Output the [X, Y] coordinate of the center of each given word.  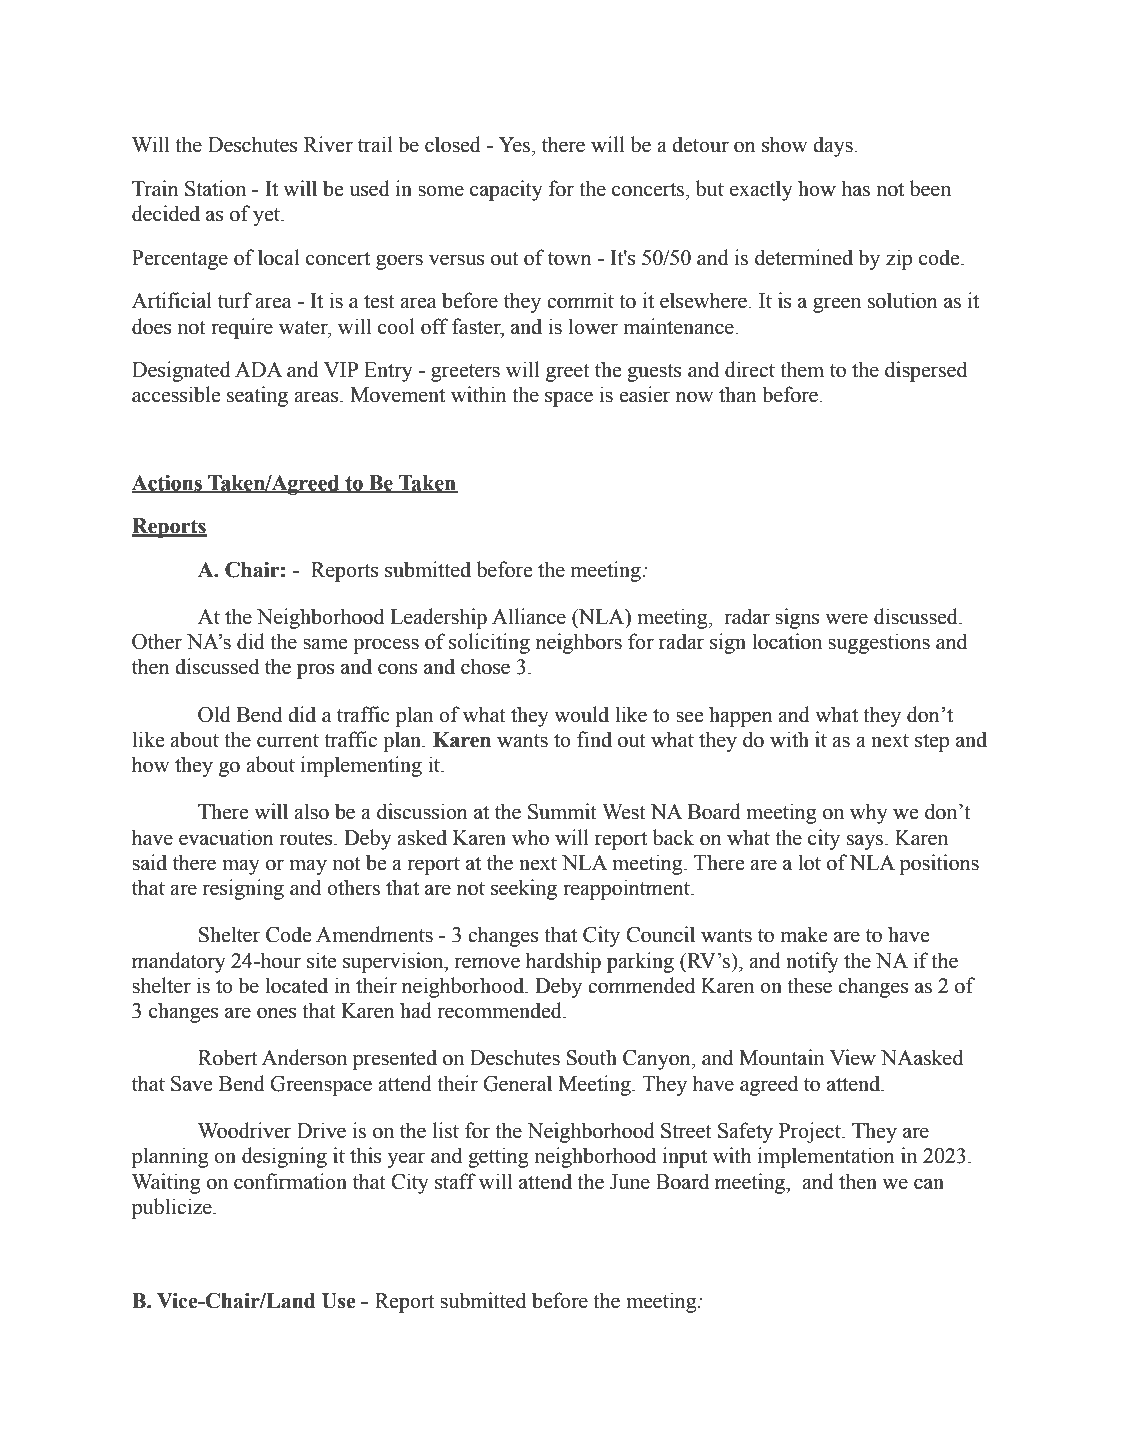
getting [498, 1157]
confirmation [290, 1181]
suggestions [879, 643]
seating [257, 396]
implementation [826, 1157]
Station [215, 188]
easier [644, 394]
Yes [516, 145]
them [802, 369]
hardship [563, 962]
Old [214, 714]
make [804, 934]
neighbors [579, 643]
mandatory [179, 962]
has [855, 188]
